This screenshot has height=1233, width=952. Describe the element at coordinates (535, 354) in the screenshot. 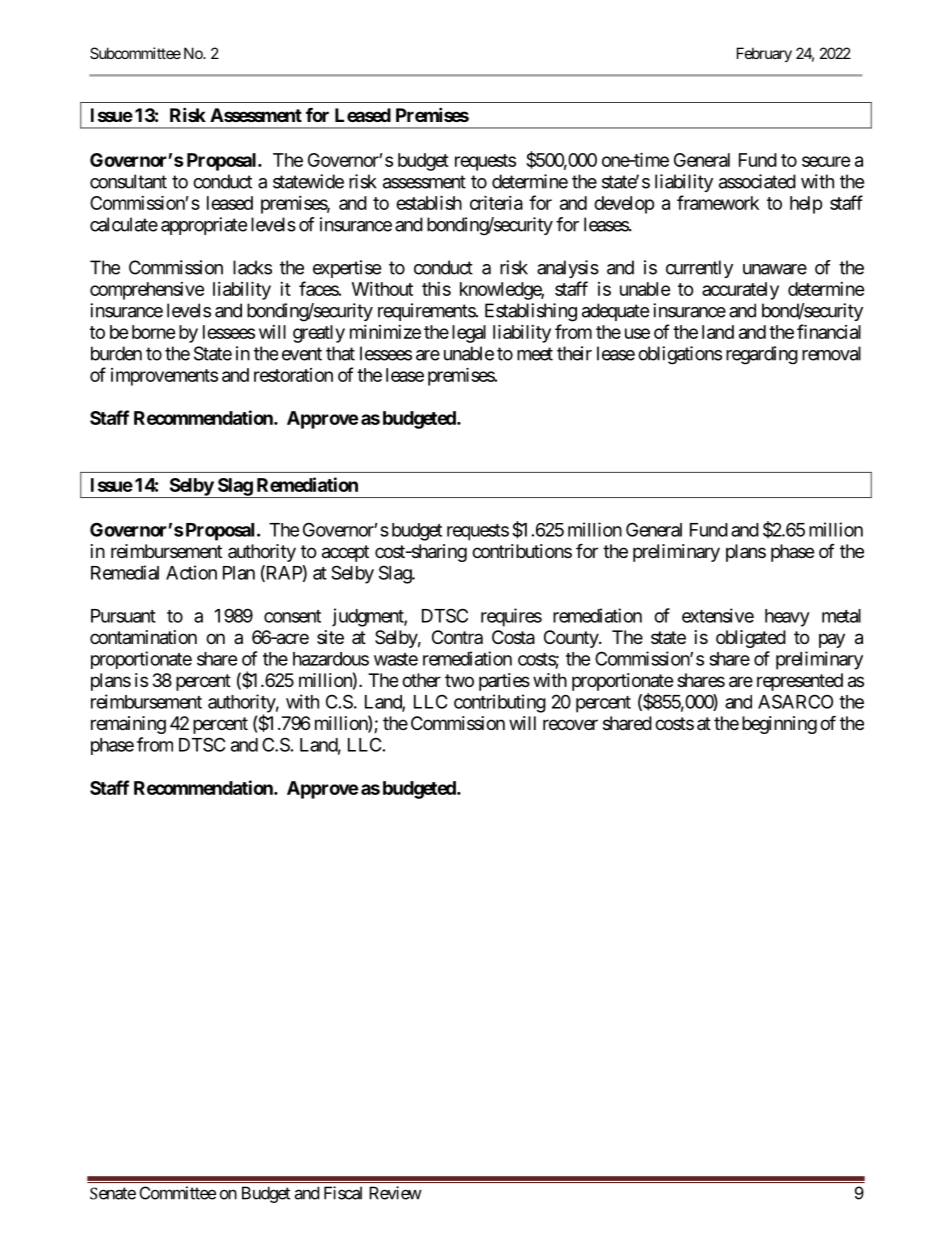

I see `meet` at that location.
